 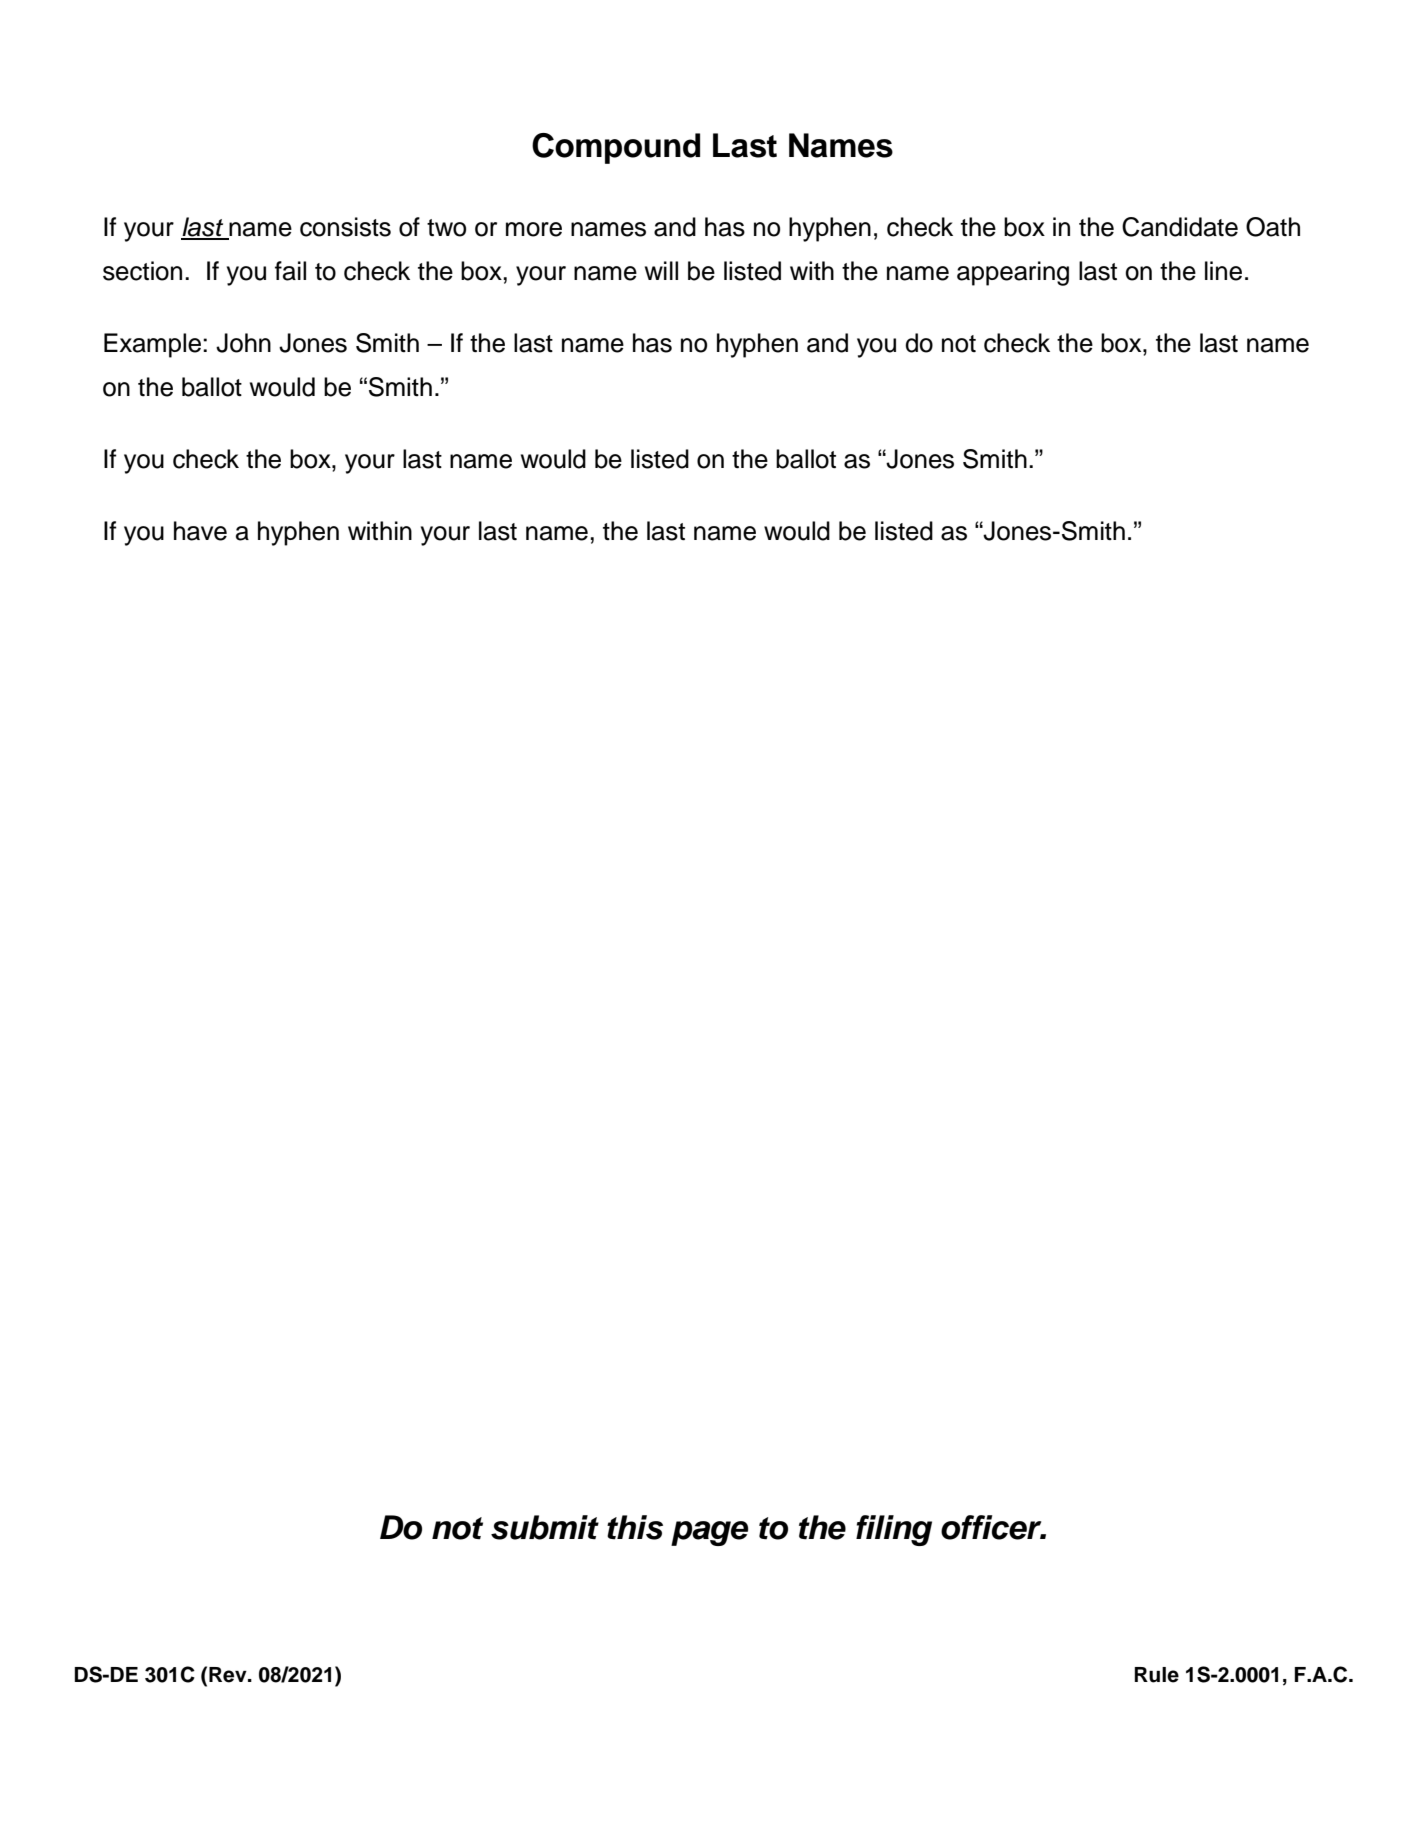 I want to click on will, so click(x=661, y=270).
